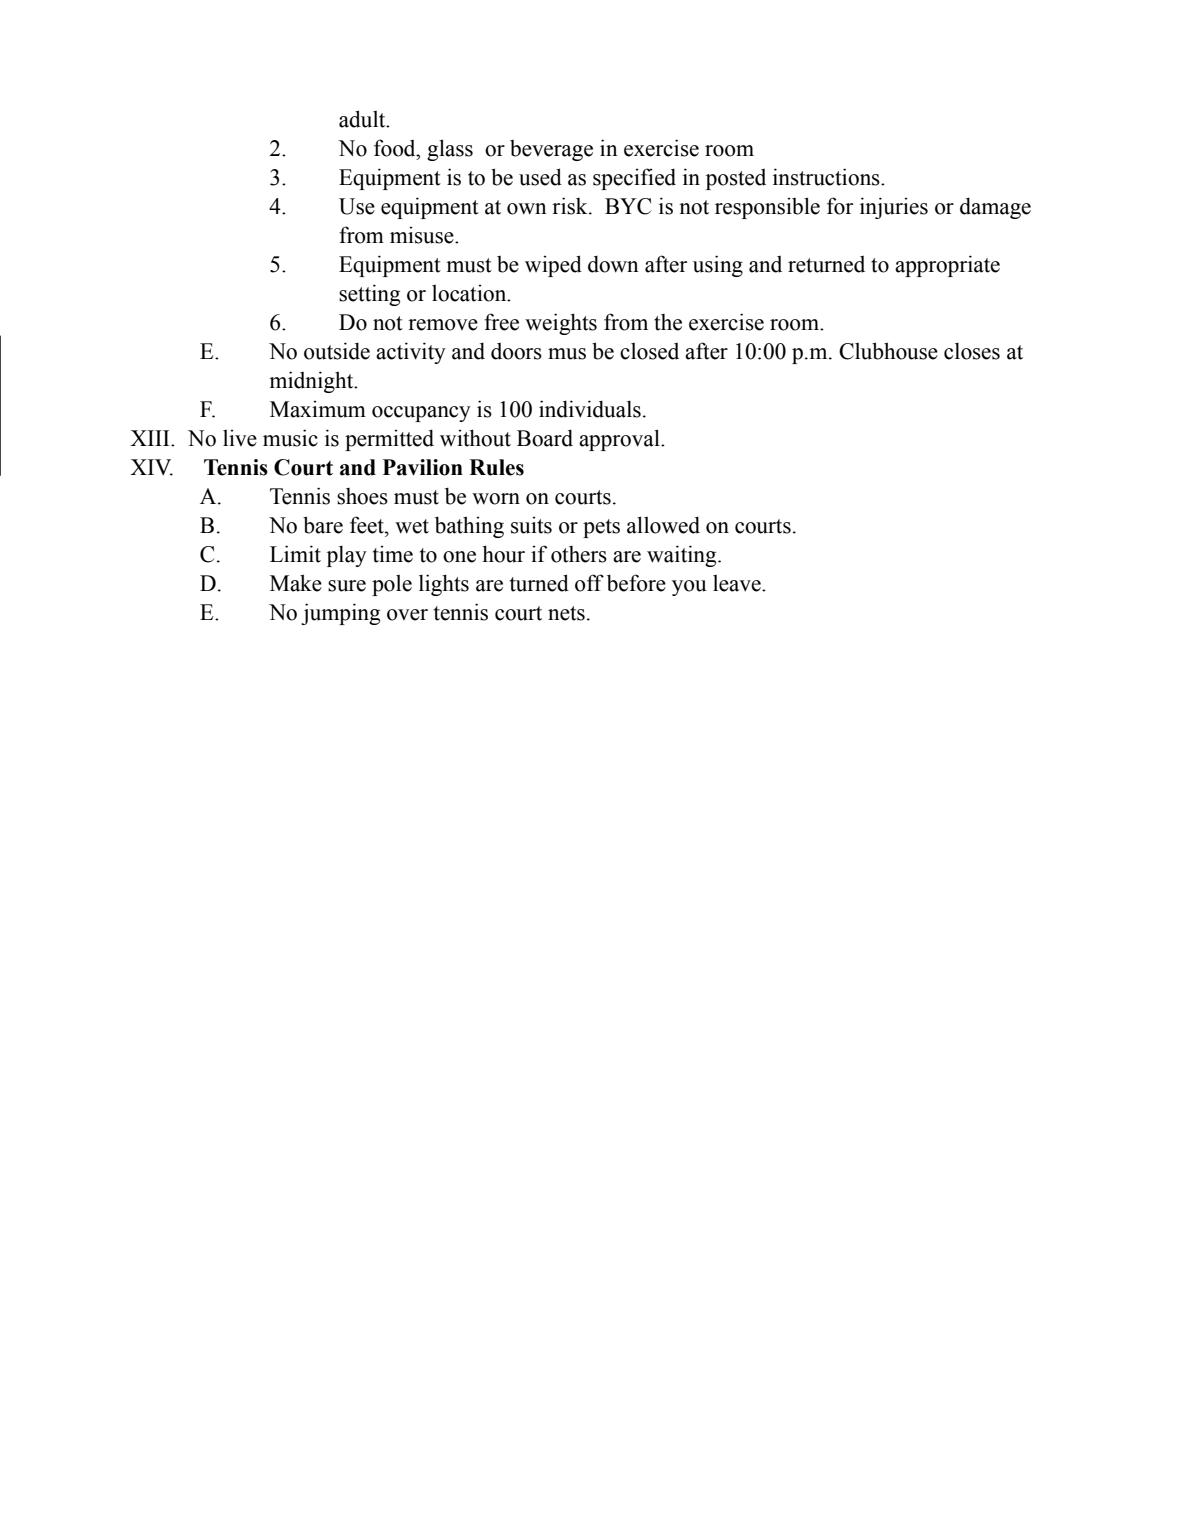  Describe the element at coordinates (312, 382) in the screenshot. I see `midnight` at that location.
